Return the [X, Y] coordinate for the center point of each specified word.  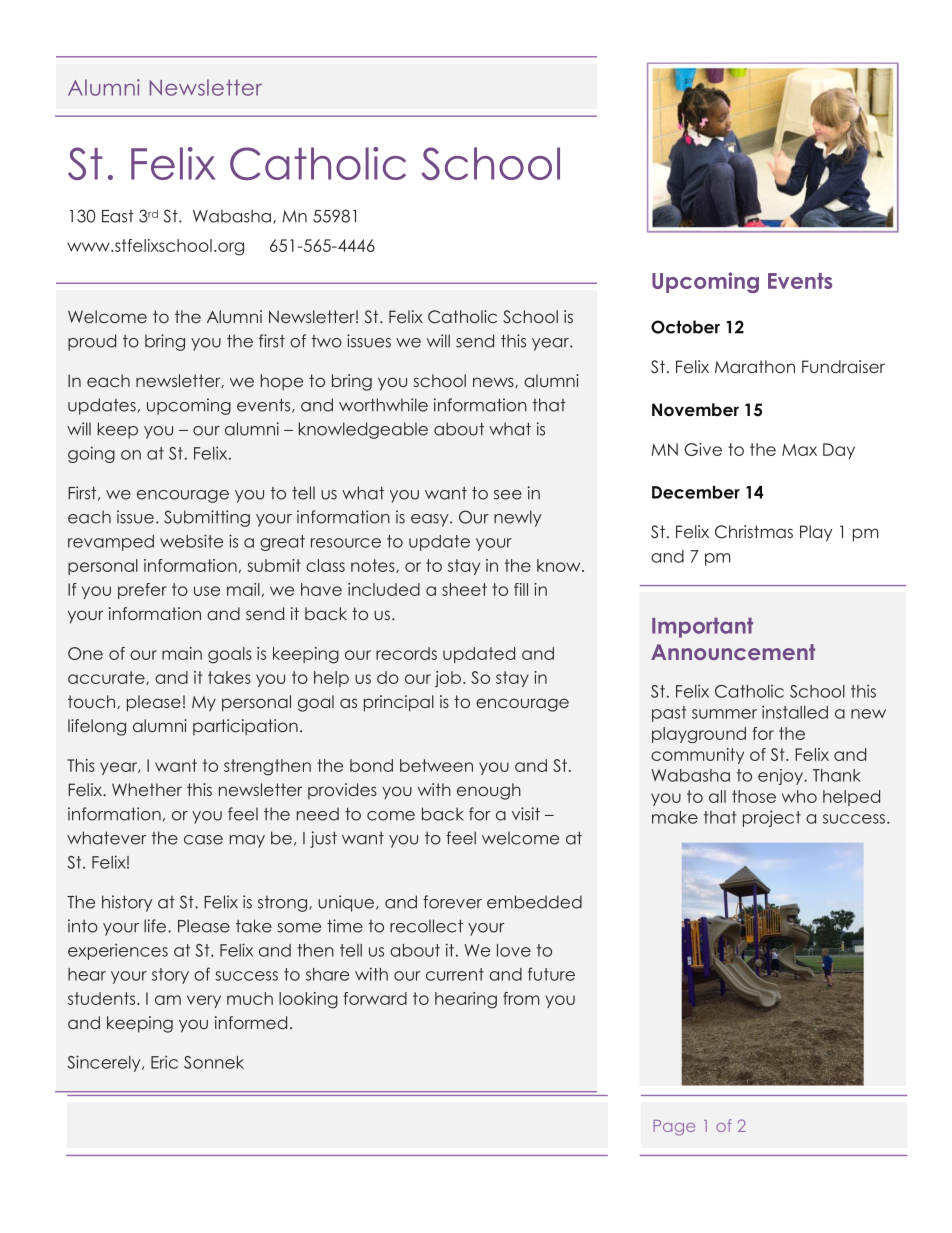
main [182, 653]
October [685, 327]
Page [674, 1128]
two [327, 341]
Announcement [733, 652]
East [118, 216]
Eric [164, 1062]
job [448, 679]
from [521, 998]
